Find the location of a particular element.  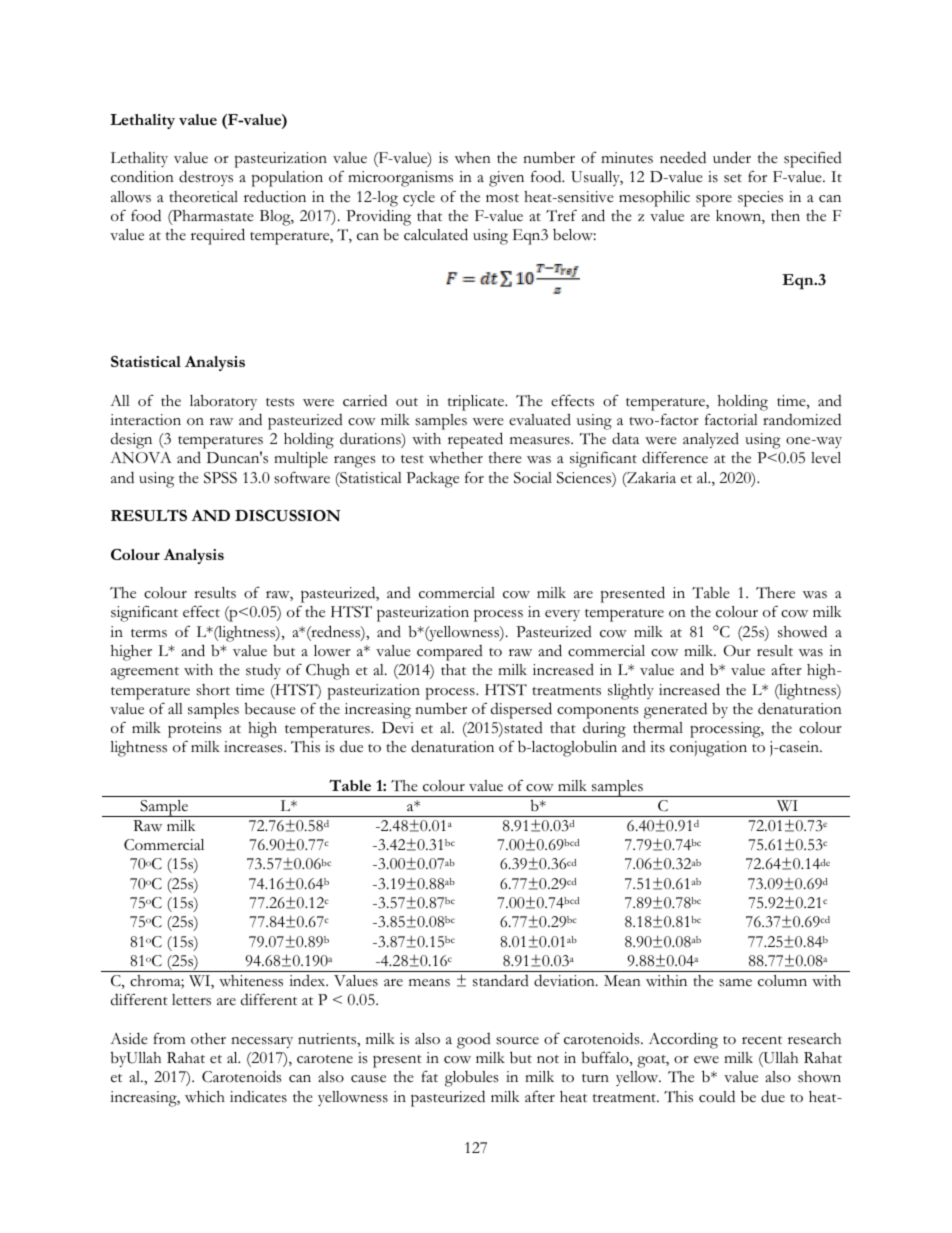

globules is located at coordinates (472, 1079).
